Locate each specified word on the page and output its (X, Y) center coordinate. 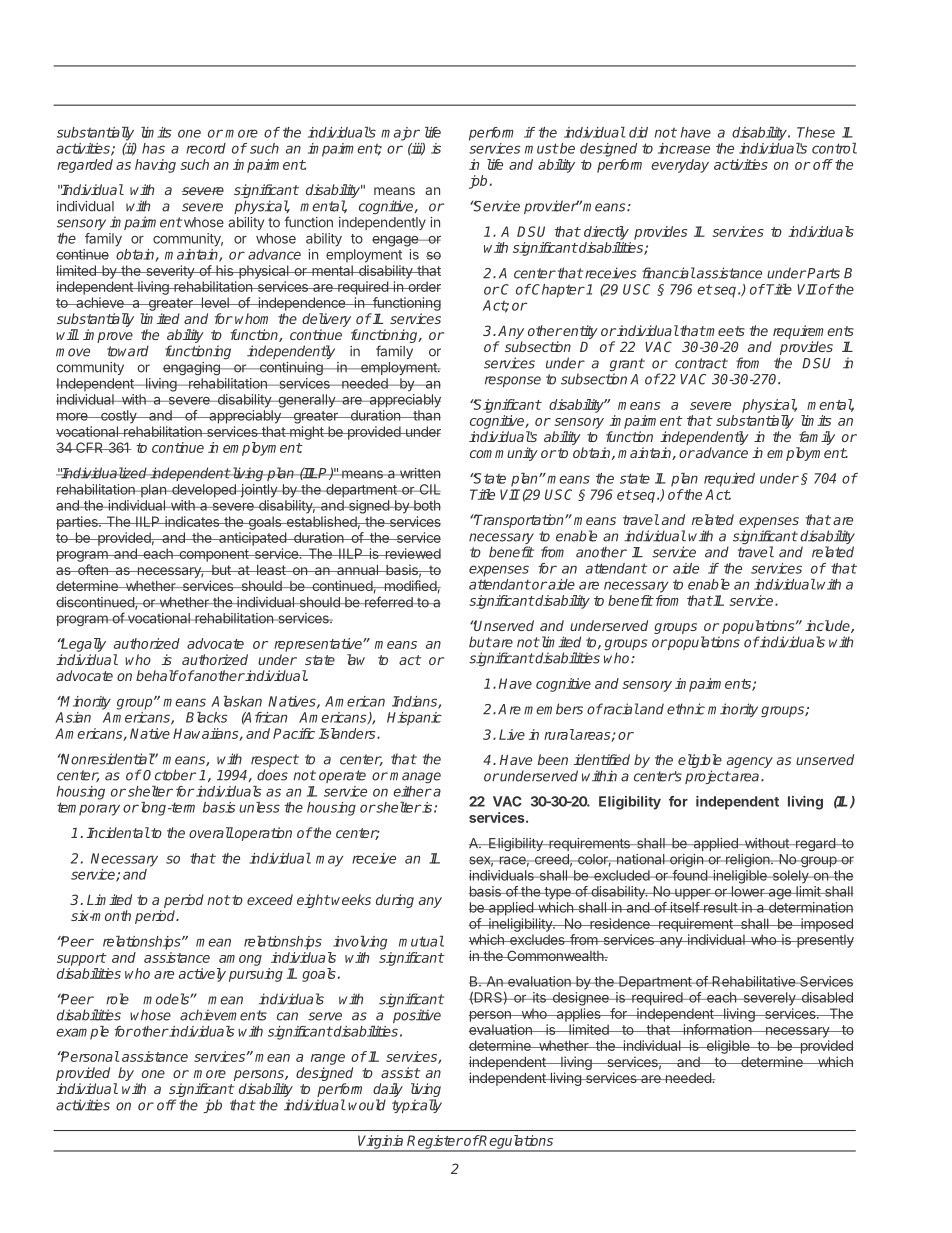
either (412, 791)
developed (204, 491)
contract (701, 363)
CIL (429, 489)
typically (417, 1106)
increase (684, 148)
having (155, 166)
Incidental (118, 832)
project (708, 777)
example (82, 1033)
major (400, 134)
